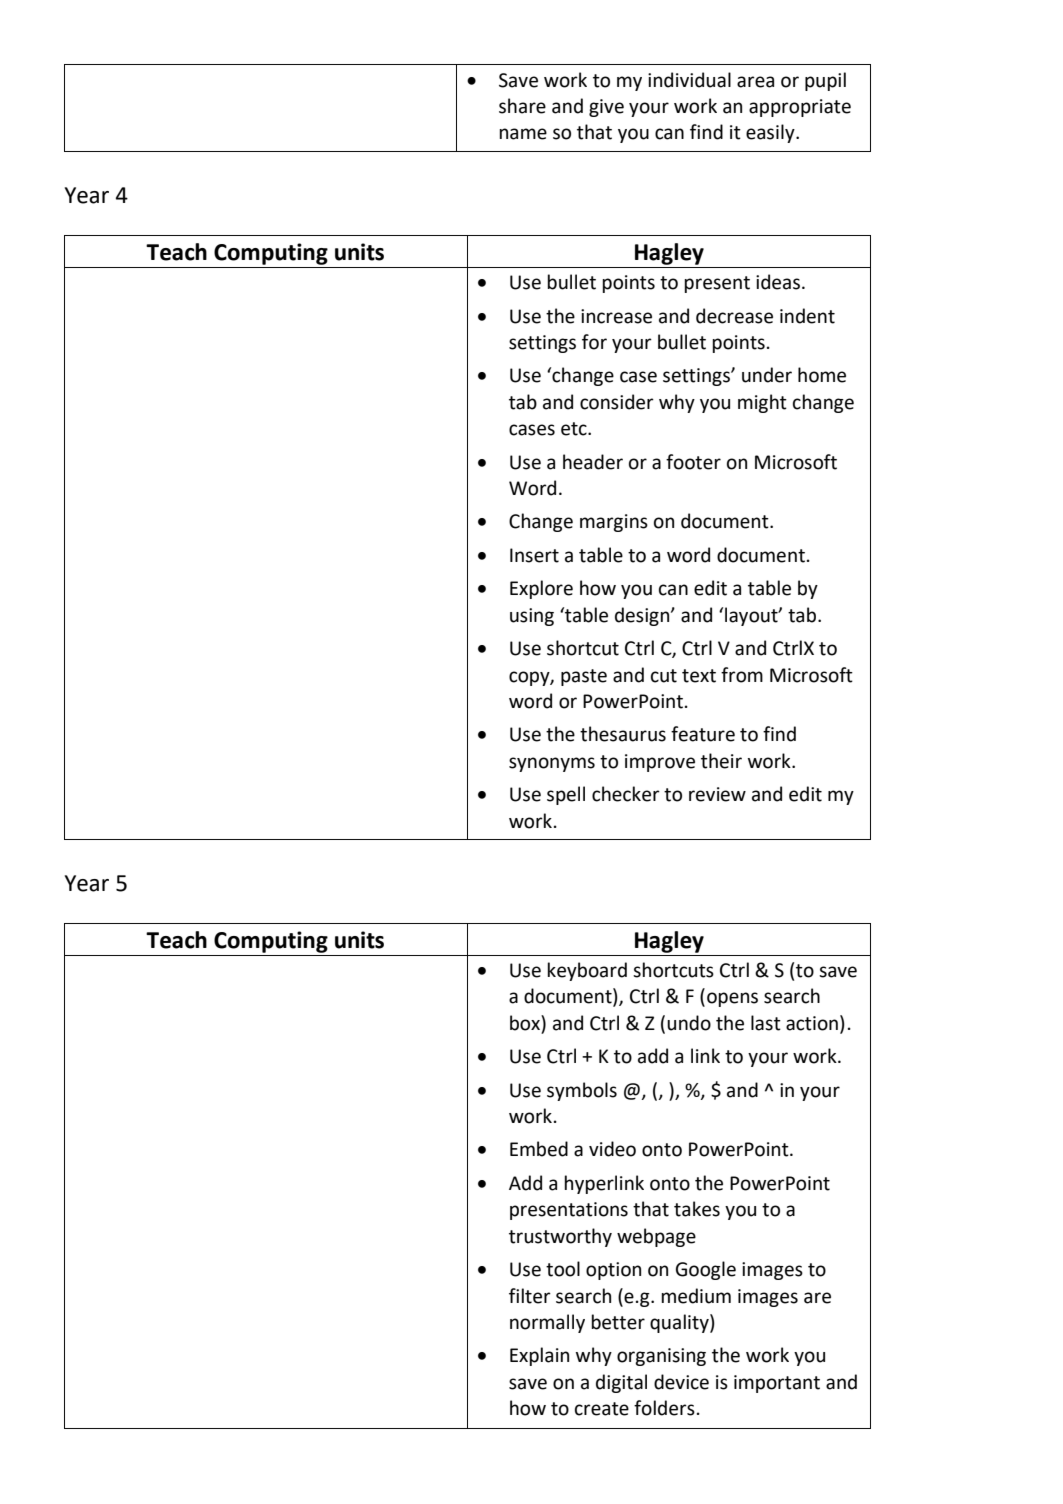  What do you see at coordinates (766, 1023) in the screenshot?
I see `last` at bounding box center [766, 1023].
